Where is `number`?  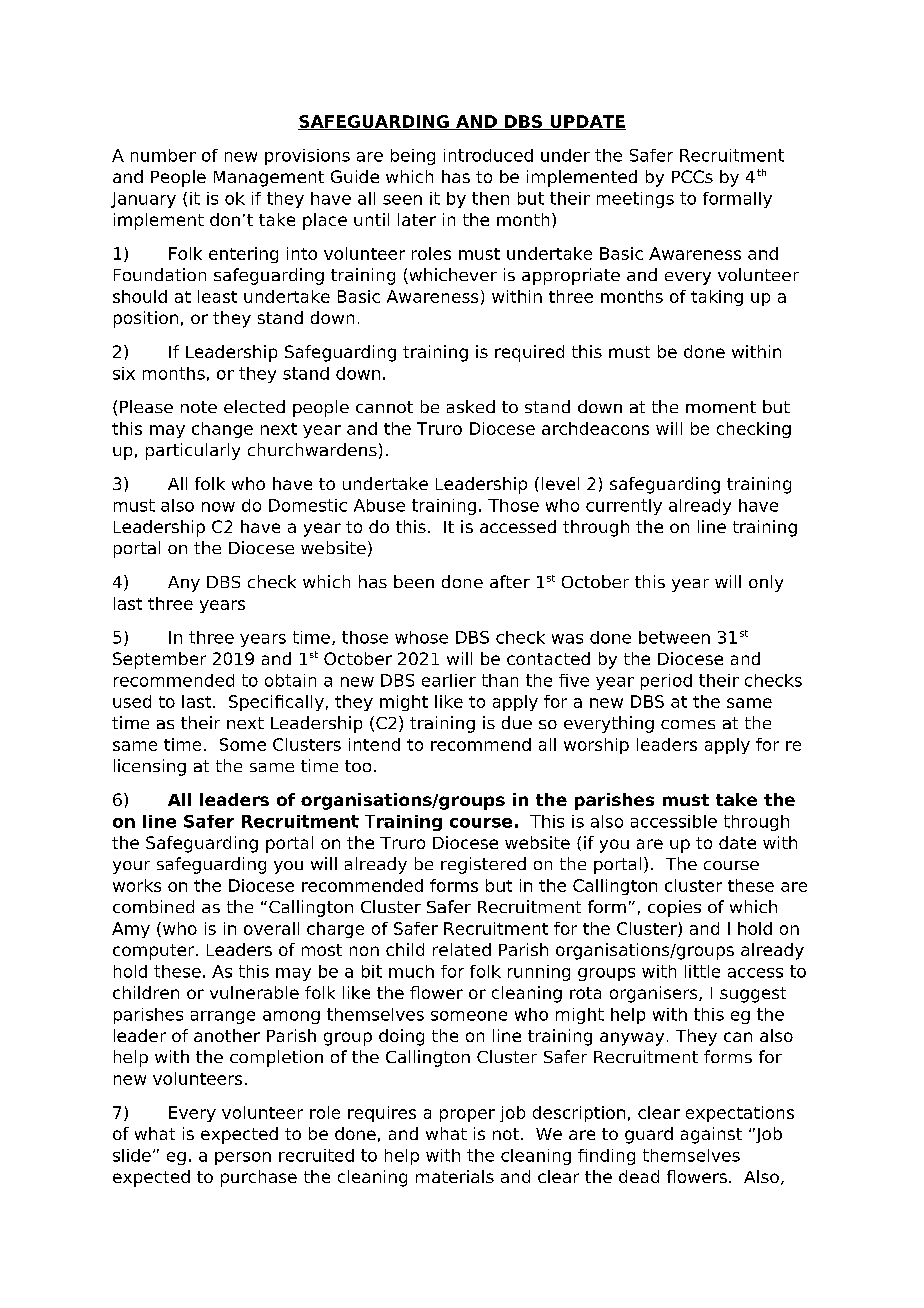
number is located at coordinates (163, 155).
